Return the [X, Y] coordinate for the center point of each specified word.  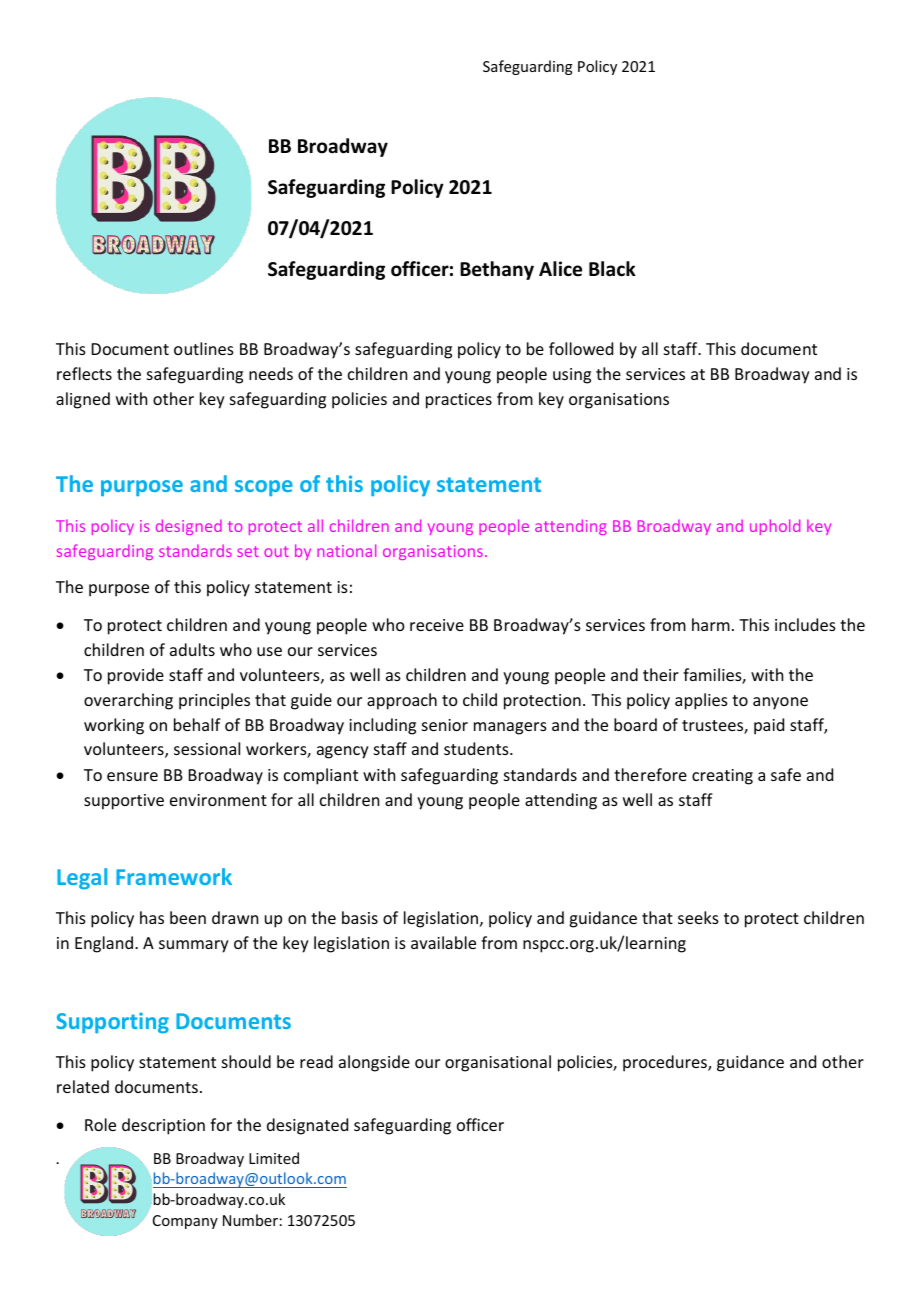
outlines [204, 348]
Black [612, 269]
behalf [197, 724]
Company [185, 1222]
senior [445, 725]
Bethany [497, 270]
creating [722, 777]
